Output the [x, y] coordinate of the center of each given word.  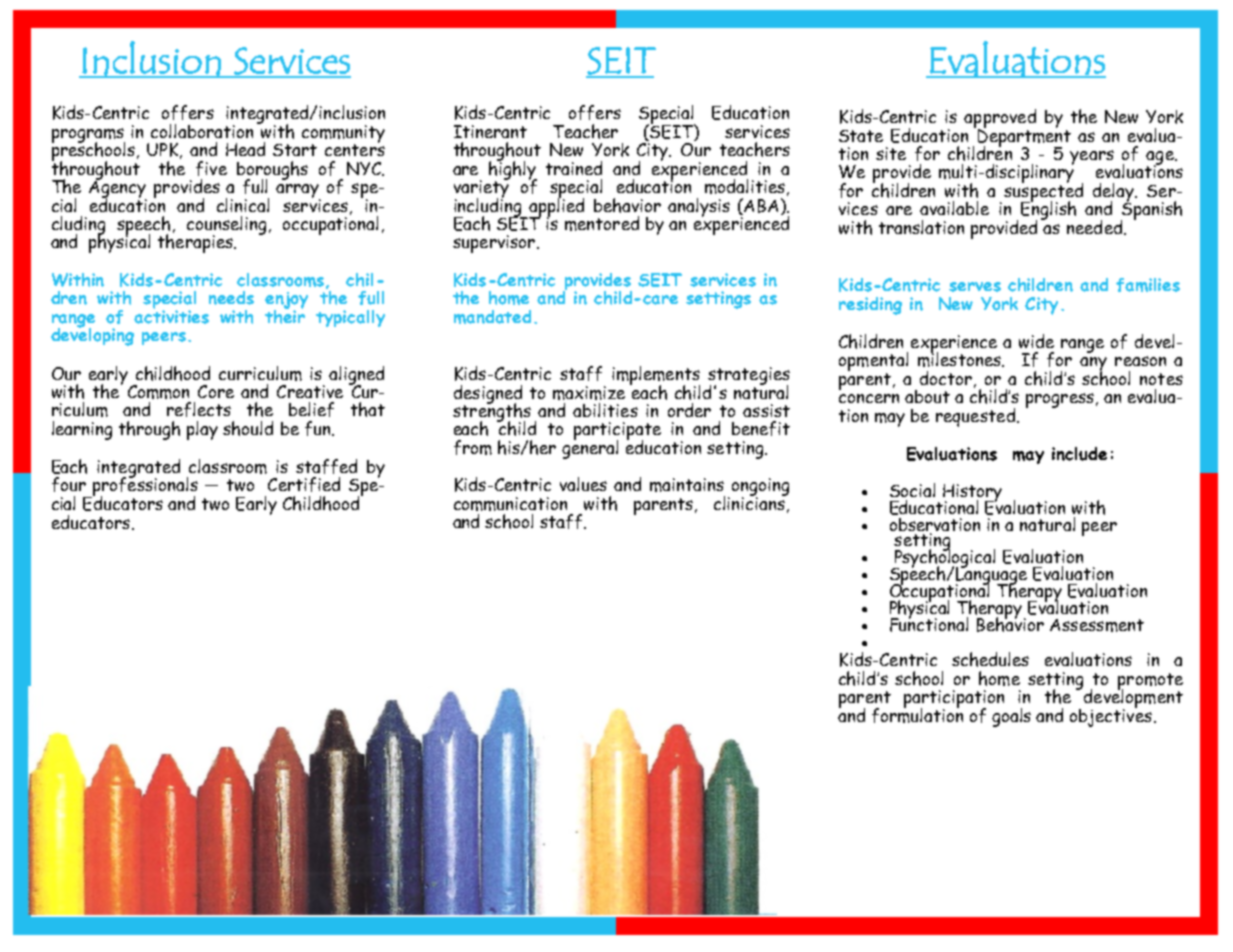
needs [231, 298]
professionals [144, 487]
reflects [199, 409]
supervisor [495, 244]
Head [245, 149]
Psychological [943, 558]
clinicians [750, 502]
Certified [304, 484]
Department [1023, 137]
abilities [605, 410]
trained [574, 168]
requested [975, 417]
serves [975, 287]
